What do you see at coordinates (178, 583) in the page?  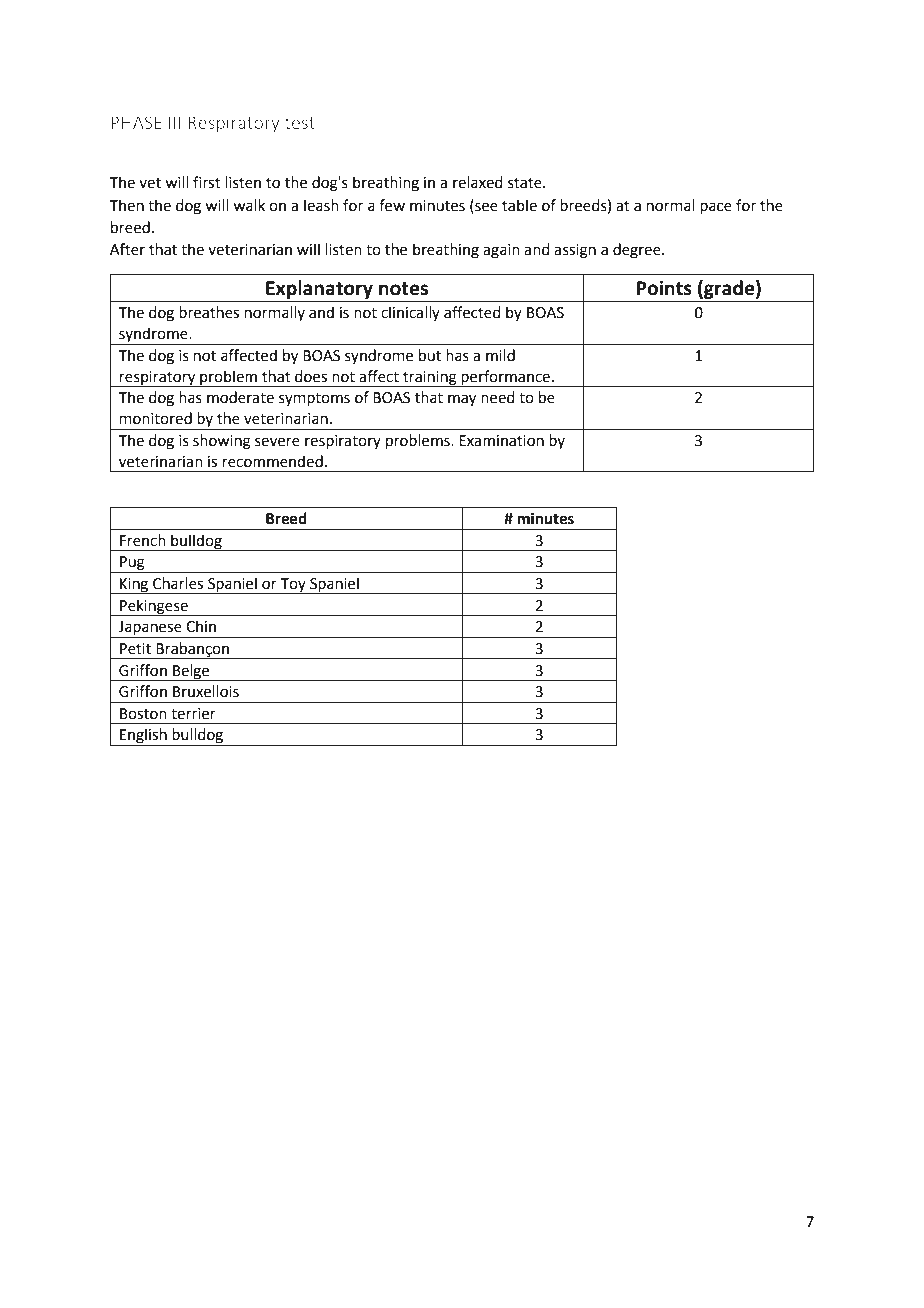 I see `Charles` at bounding box center [178, 583].
